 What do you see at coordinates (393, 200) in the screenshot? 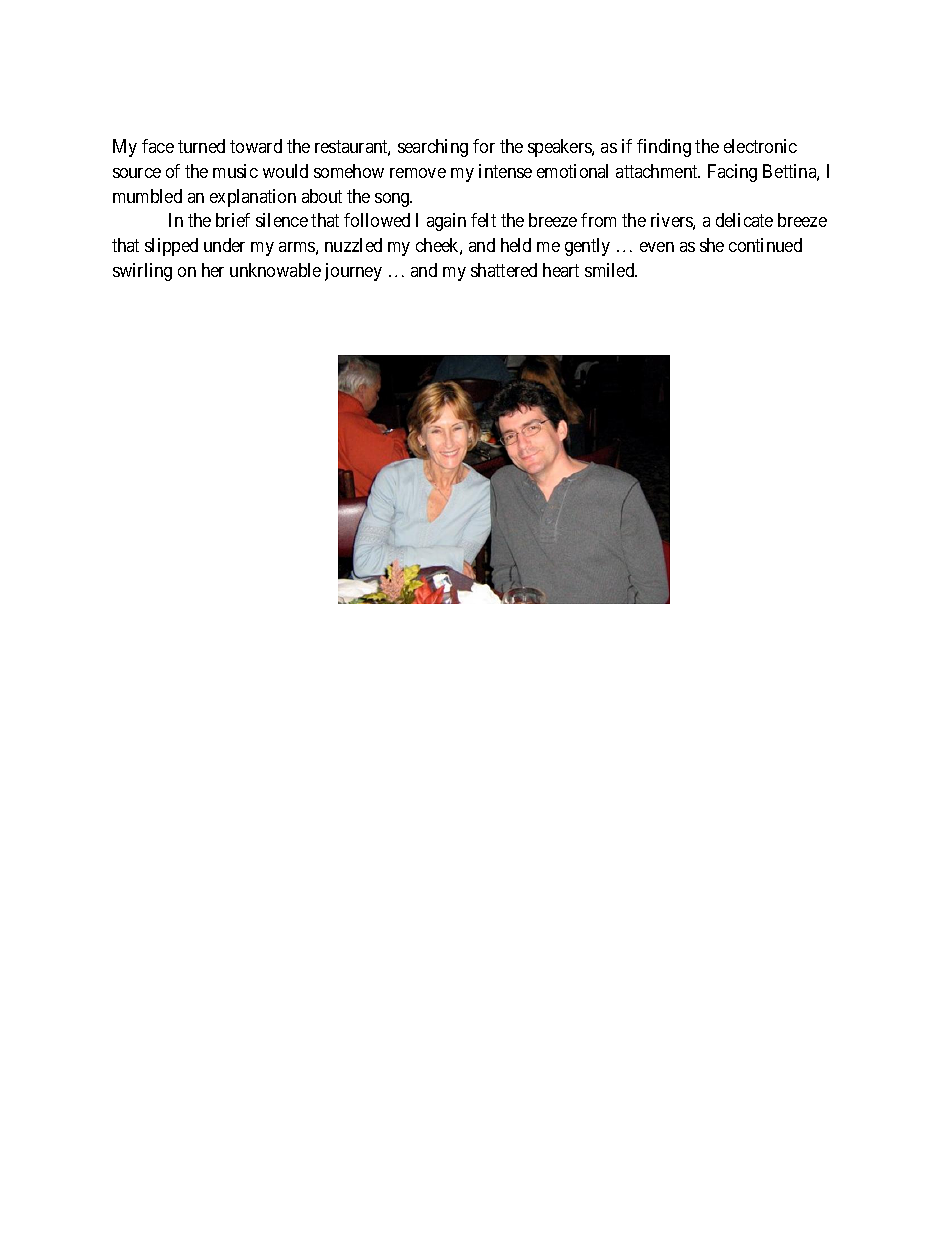
I see `song` at bounding box center [393, 200].
